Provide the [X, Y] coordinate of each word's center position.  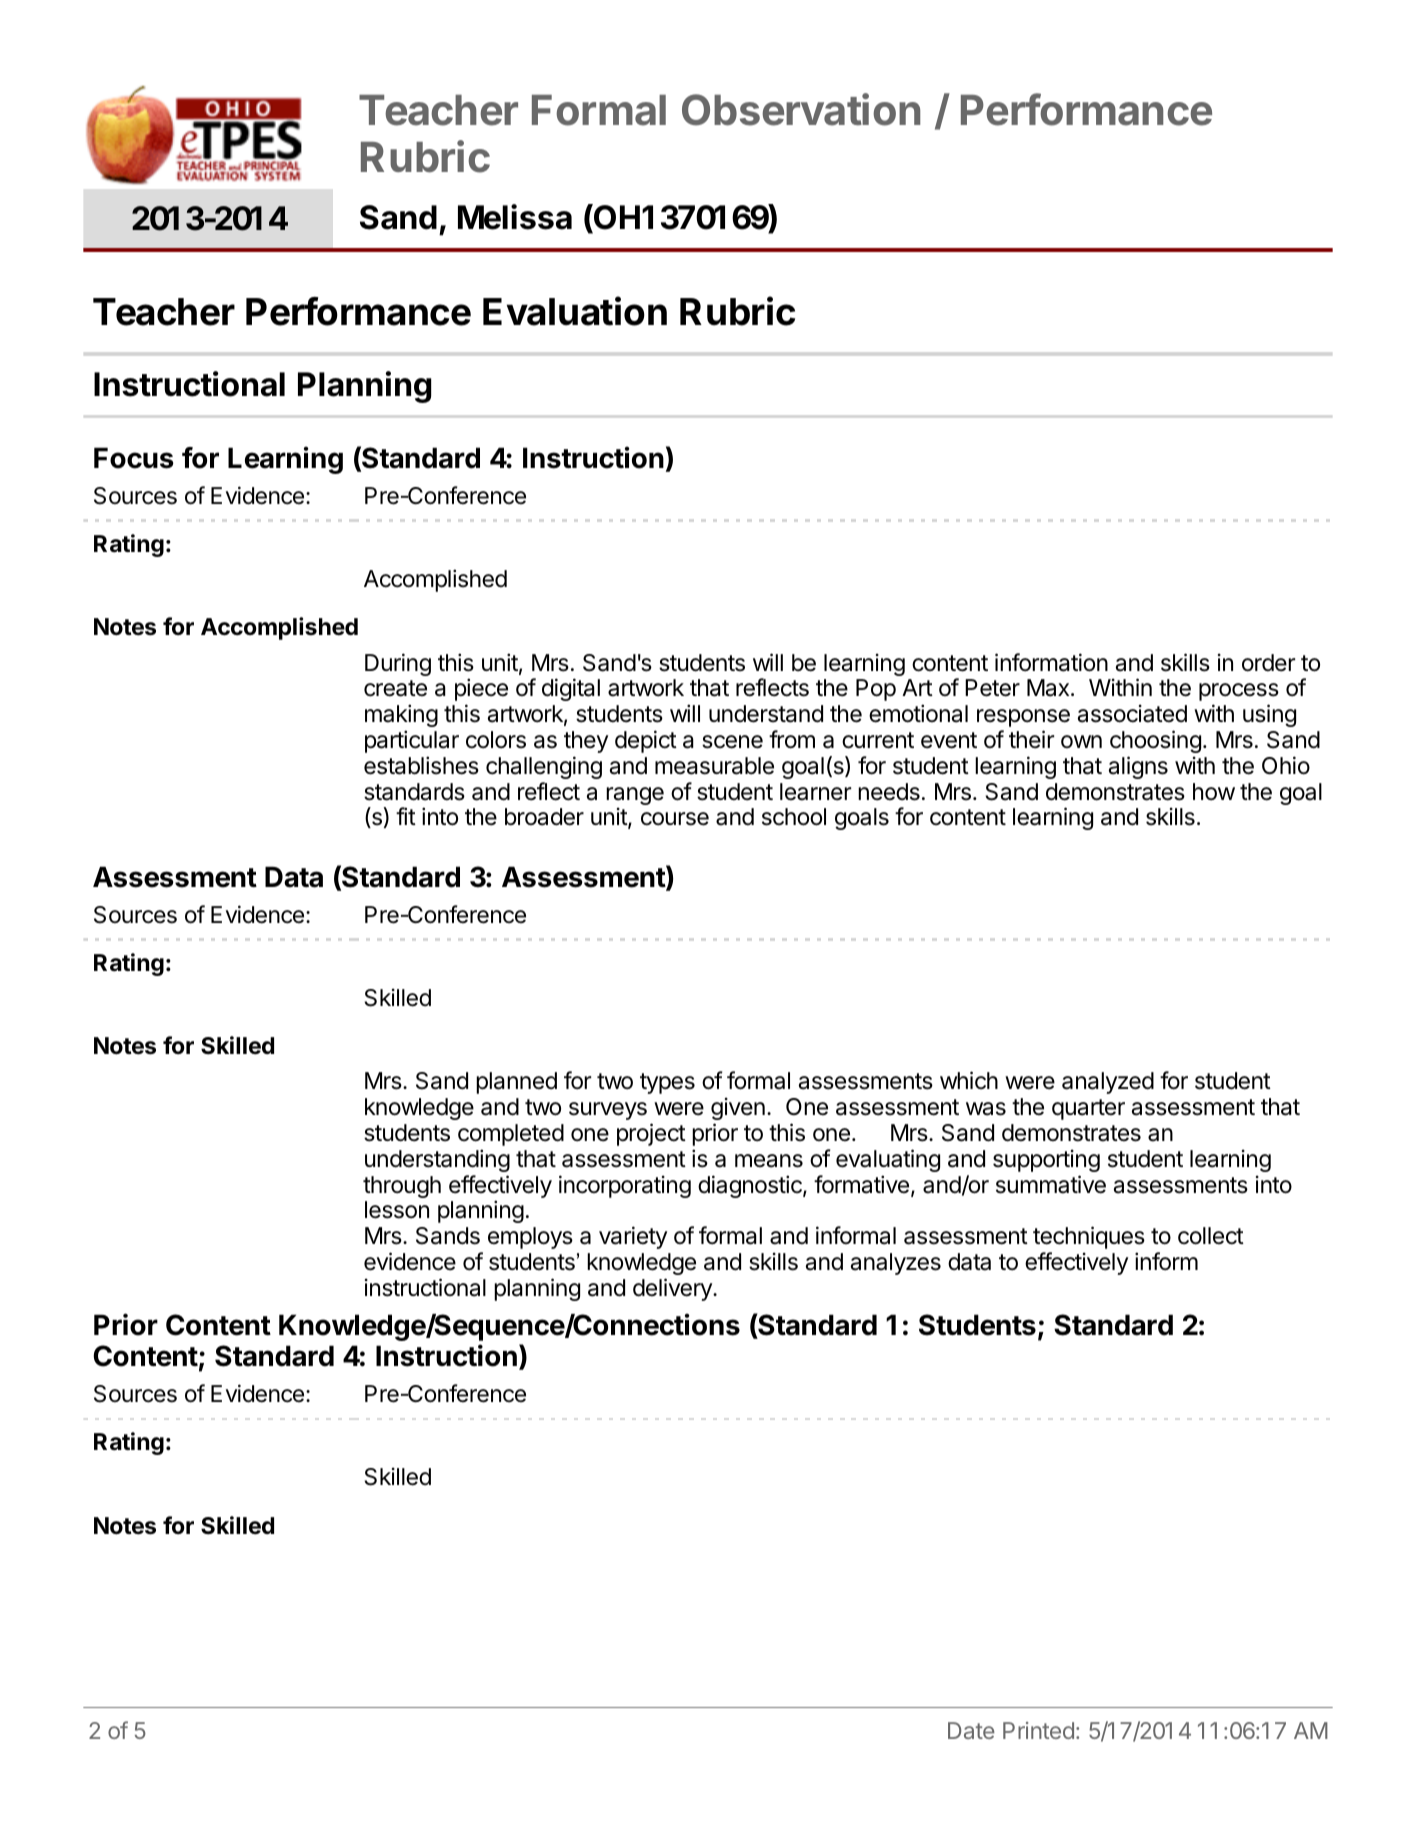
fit [406, 816]
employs [530, 1238]
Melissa [515, 217]
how [1214, 792]
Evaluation [575, 311]
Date [971, 1730]
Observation [801, 109]
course [675, 819]
